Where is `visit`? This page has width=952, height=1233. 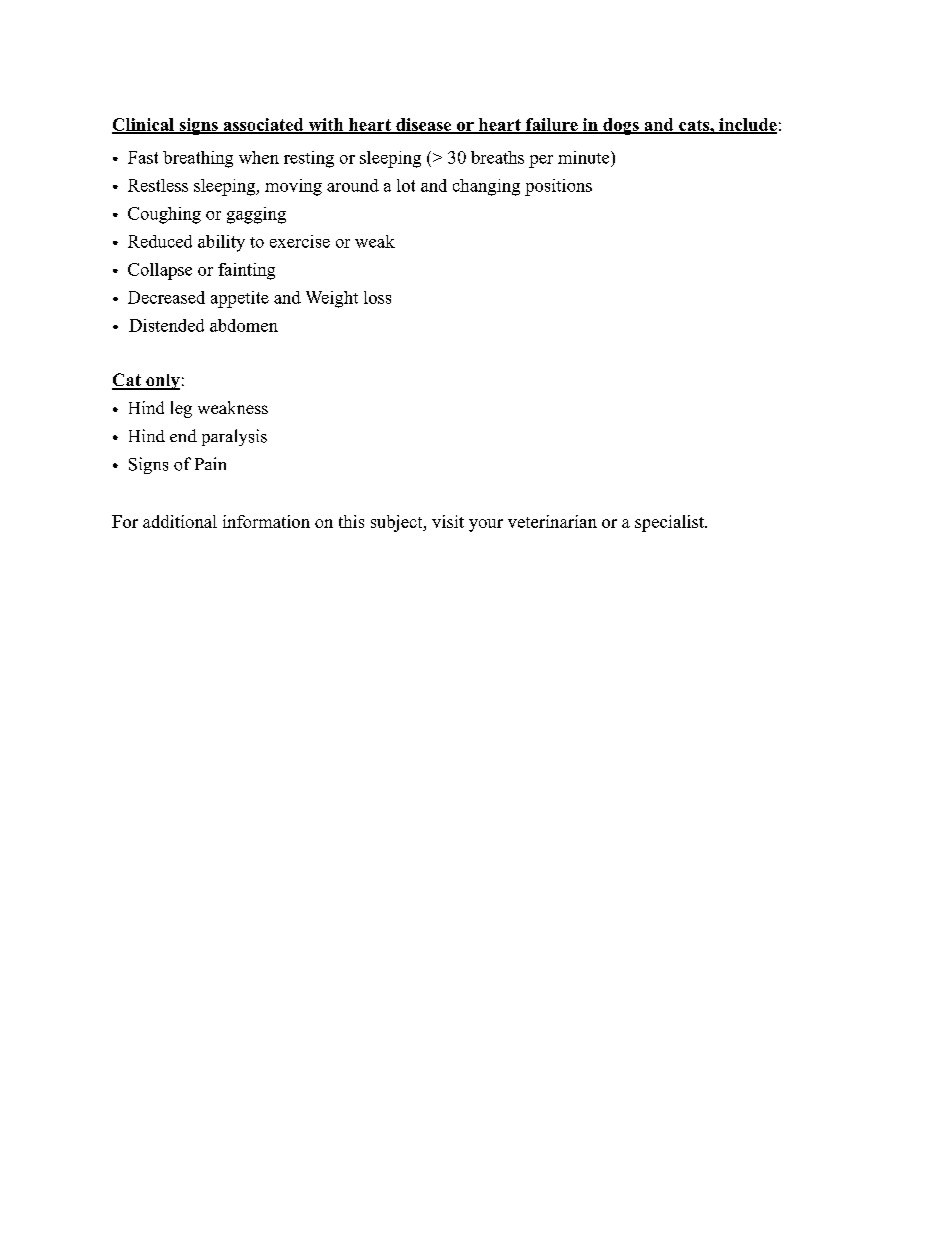 visit is located at coordinates (448, 521).
